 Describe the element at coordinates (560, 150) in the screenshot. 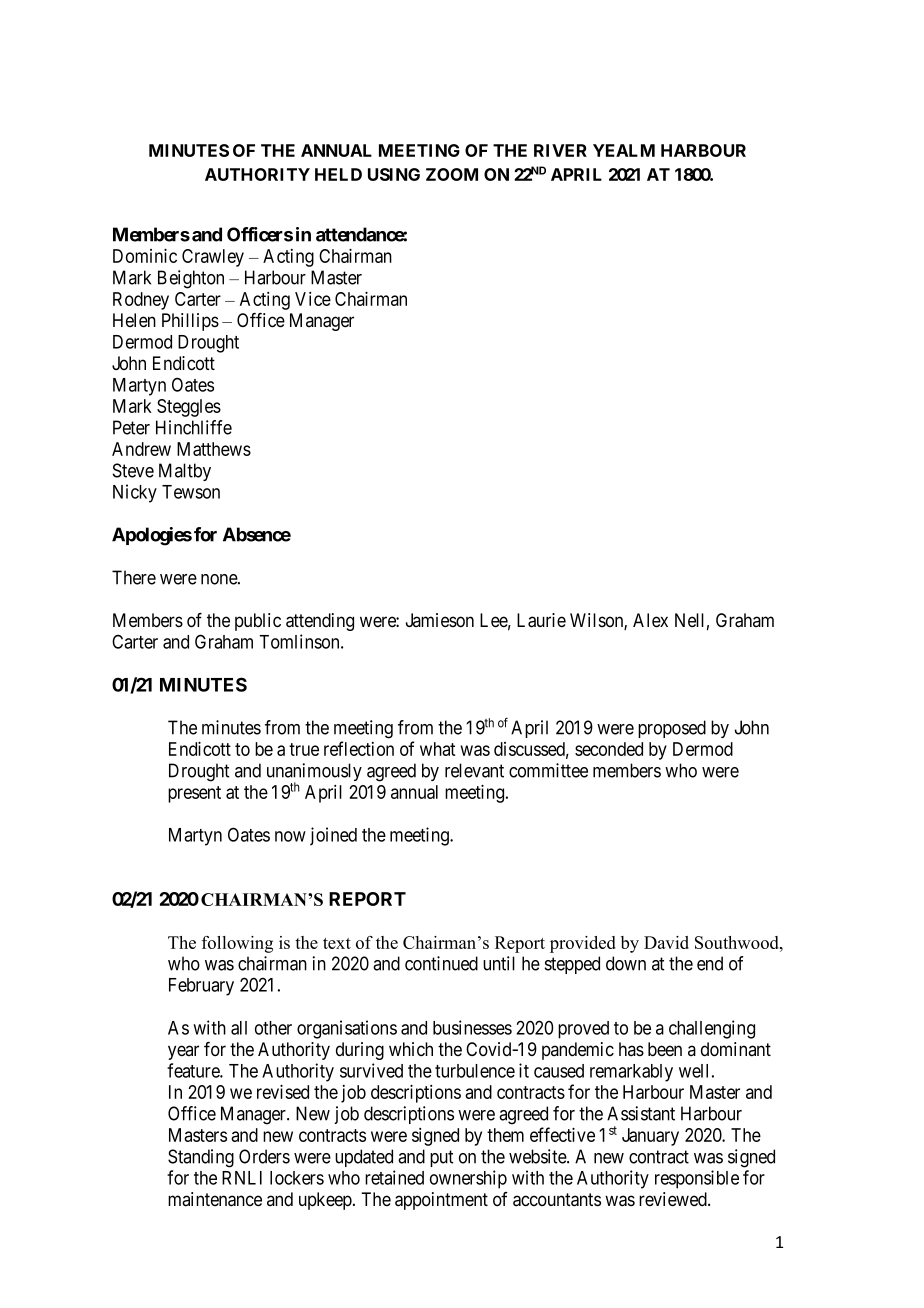

I see `RIVER` at that location.
